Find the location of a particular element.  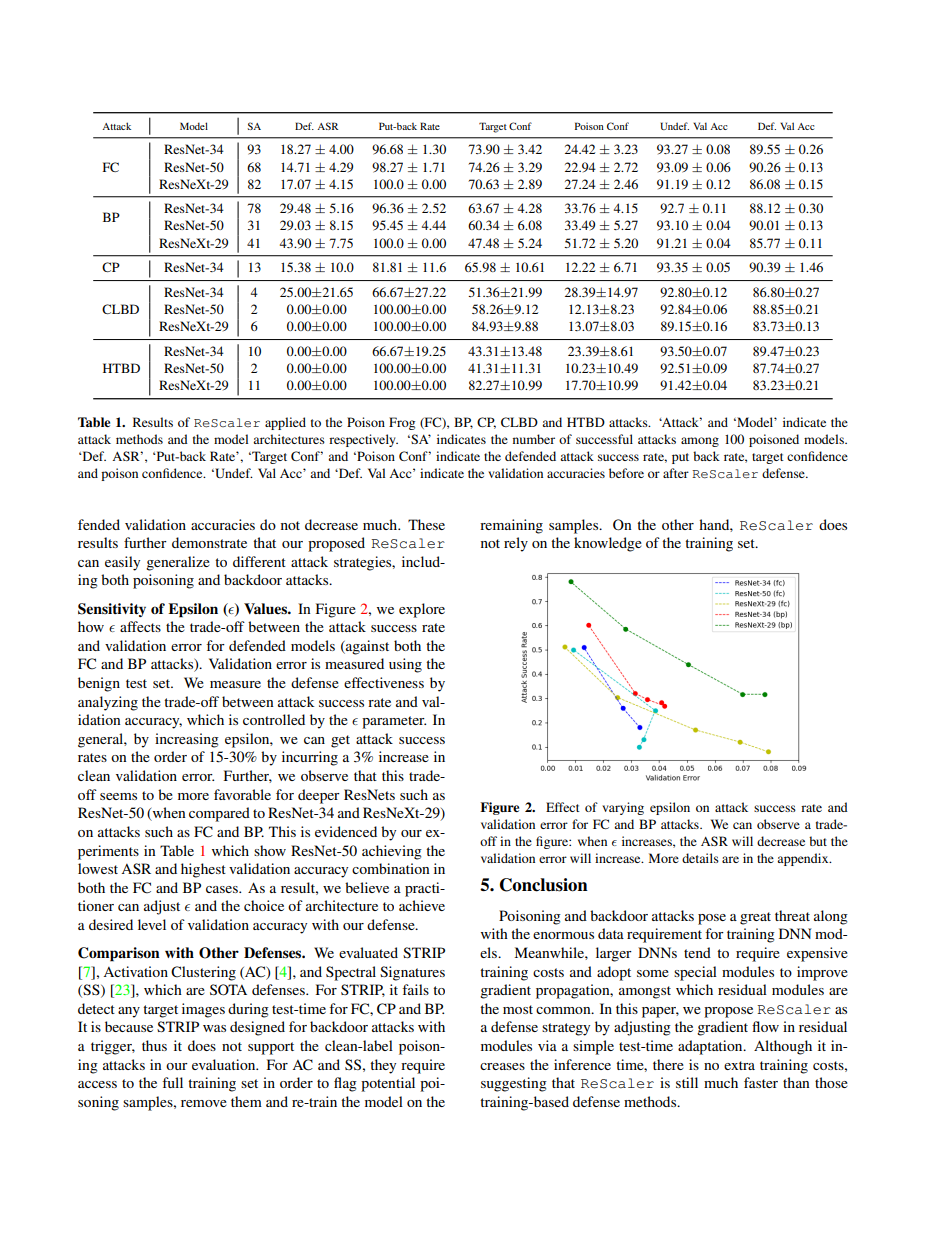

achieve is located at coordinates (422, 905).
